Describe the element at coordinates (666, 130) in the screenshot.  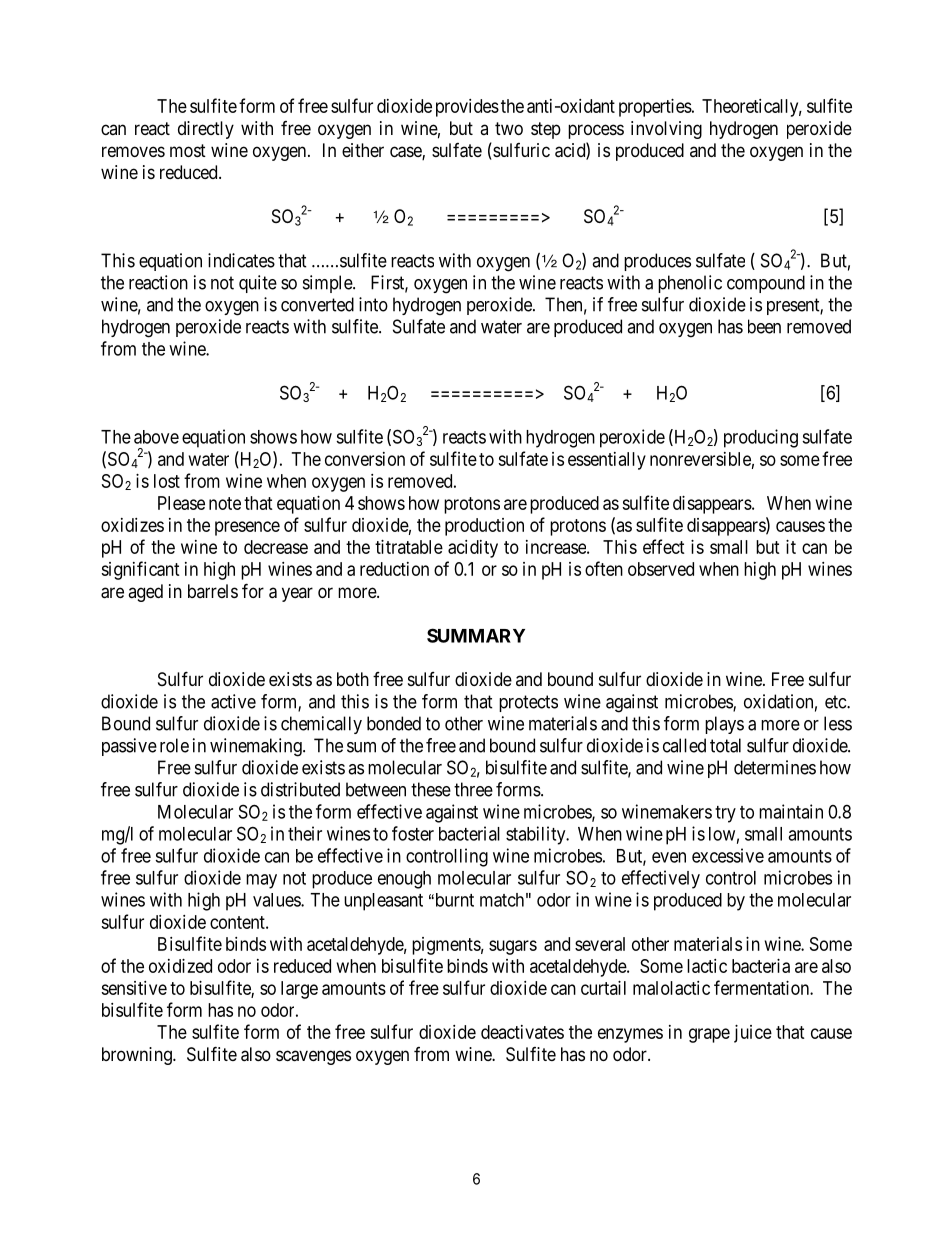
I see `involving` at that location.
